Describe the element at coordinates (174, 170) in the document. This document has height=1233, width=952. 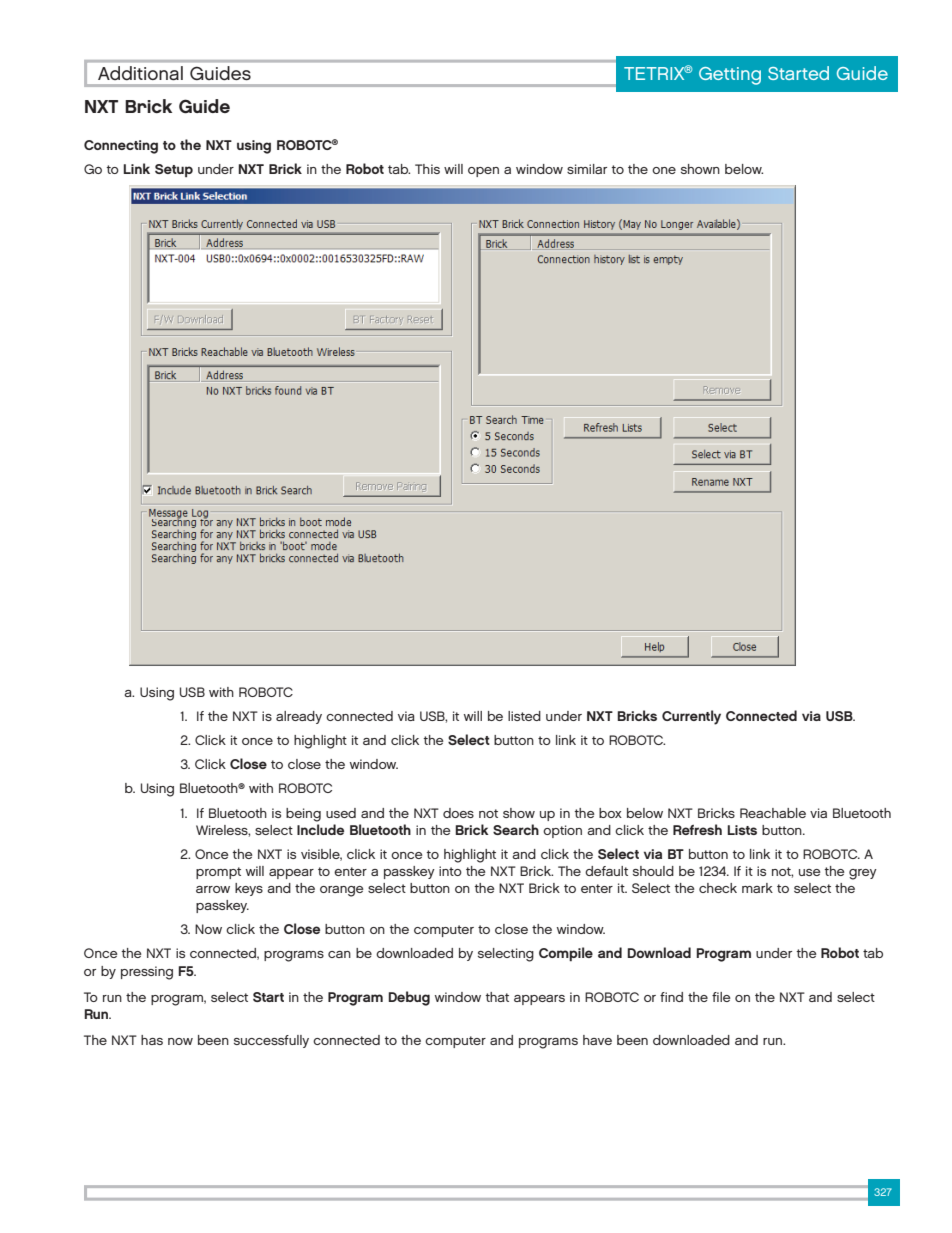
I see `Setup` at that location.
